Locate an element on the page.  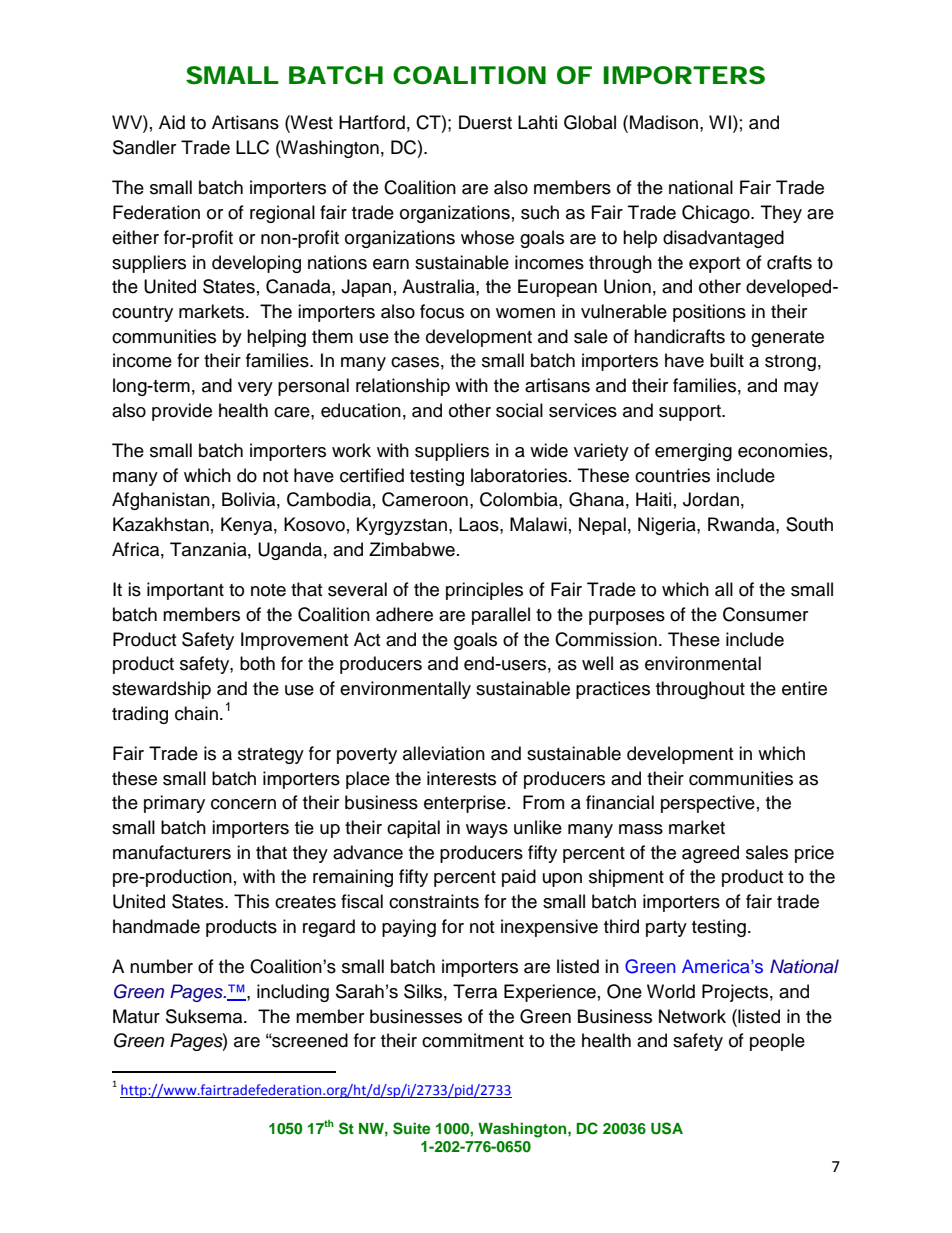
such is located at coordinates (540, 212).
